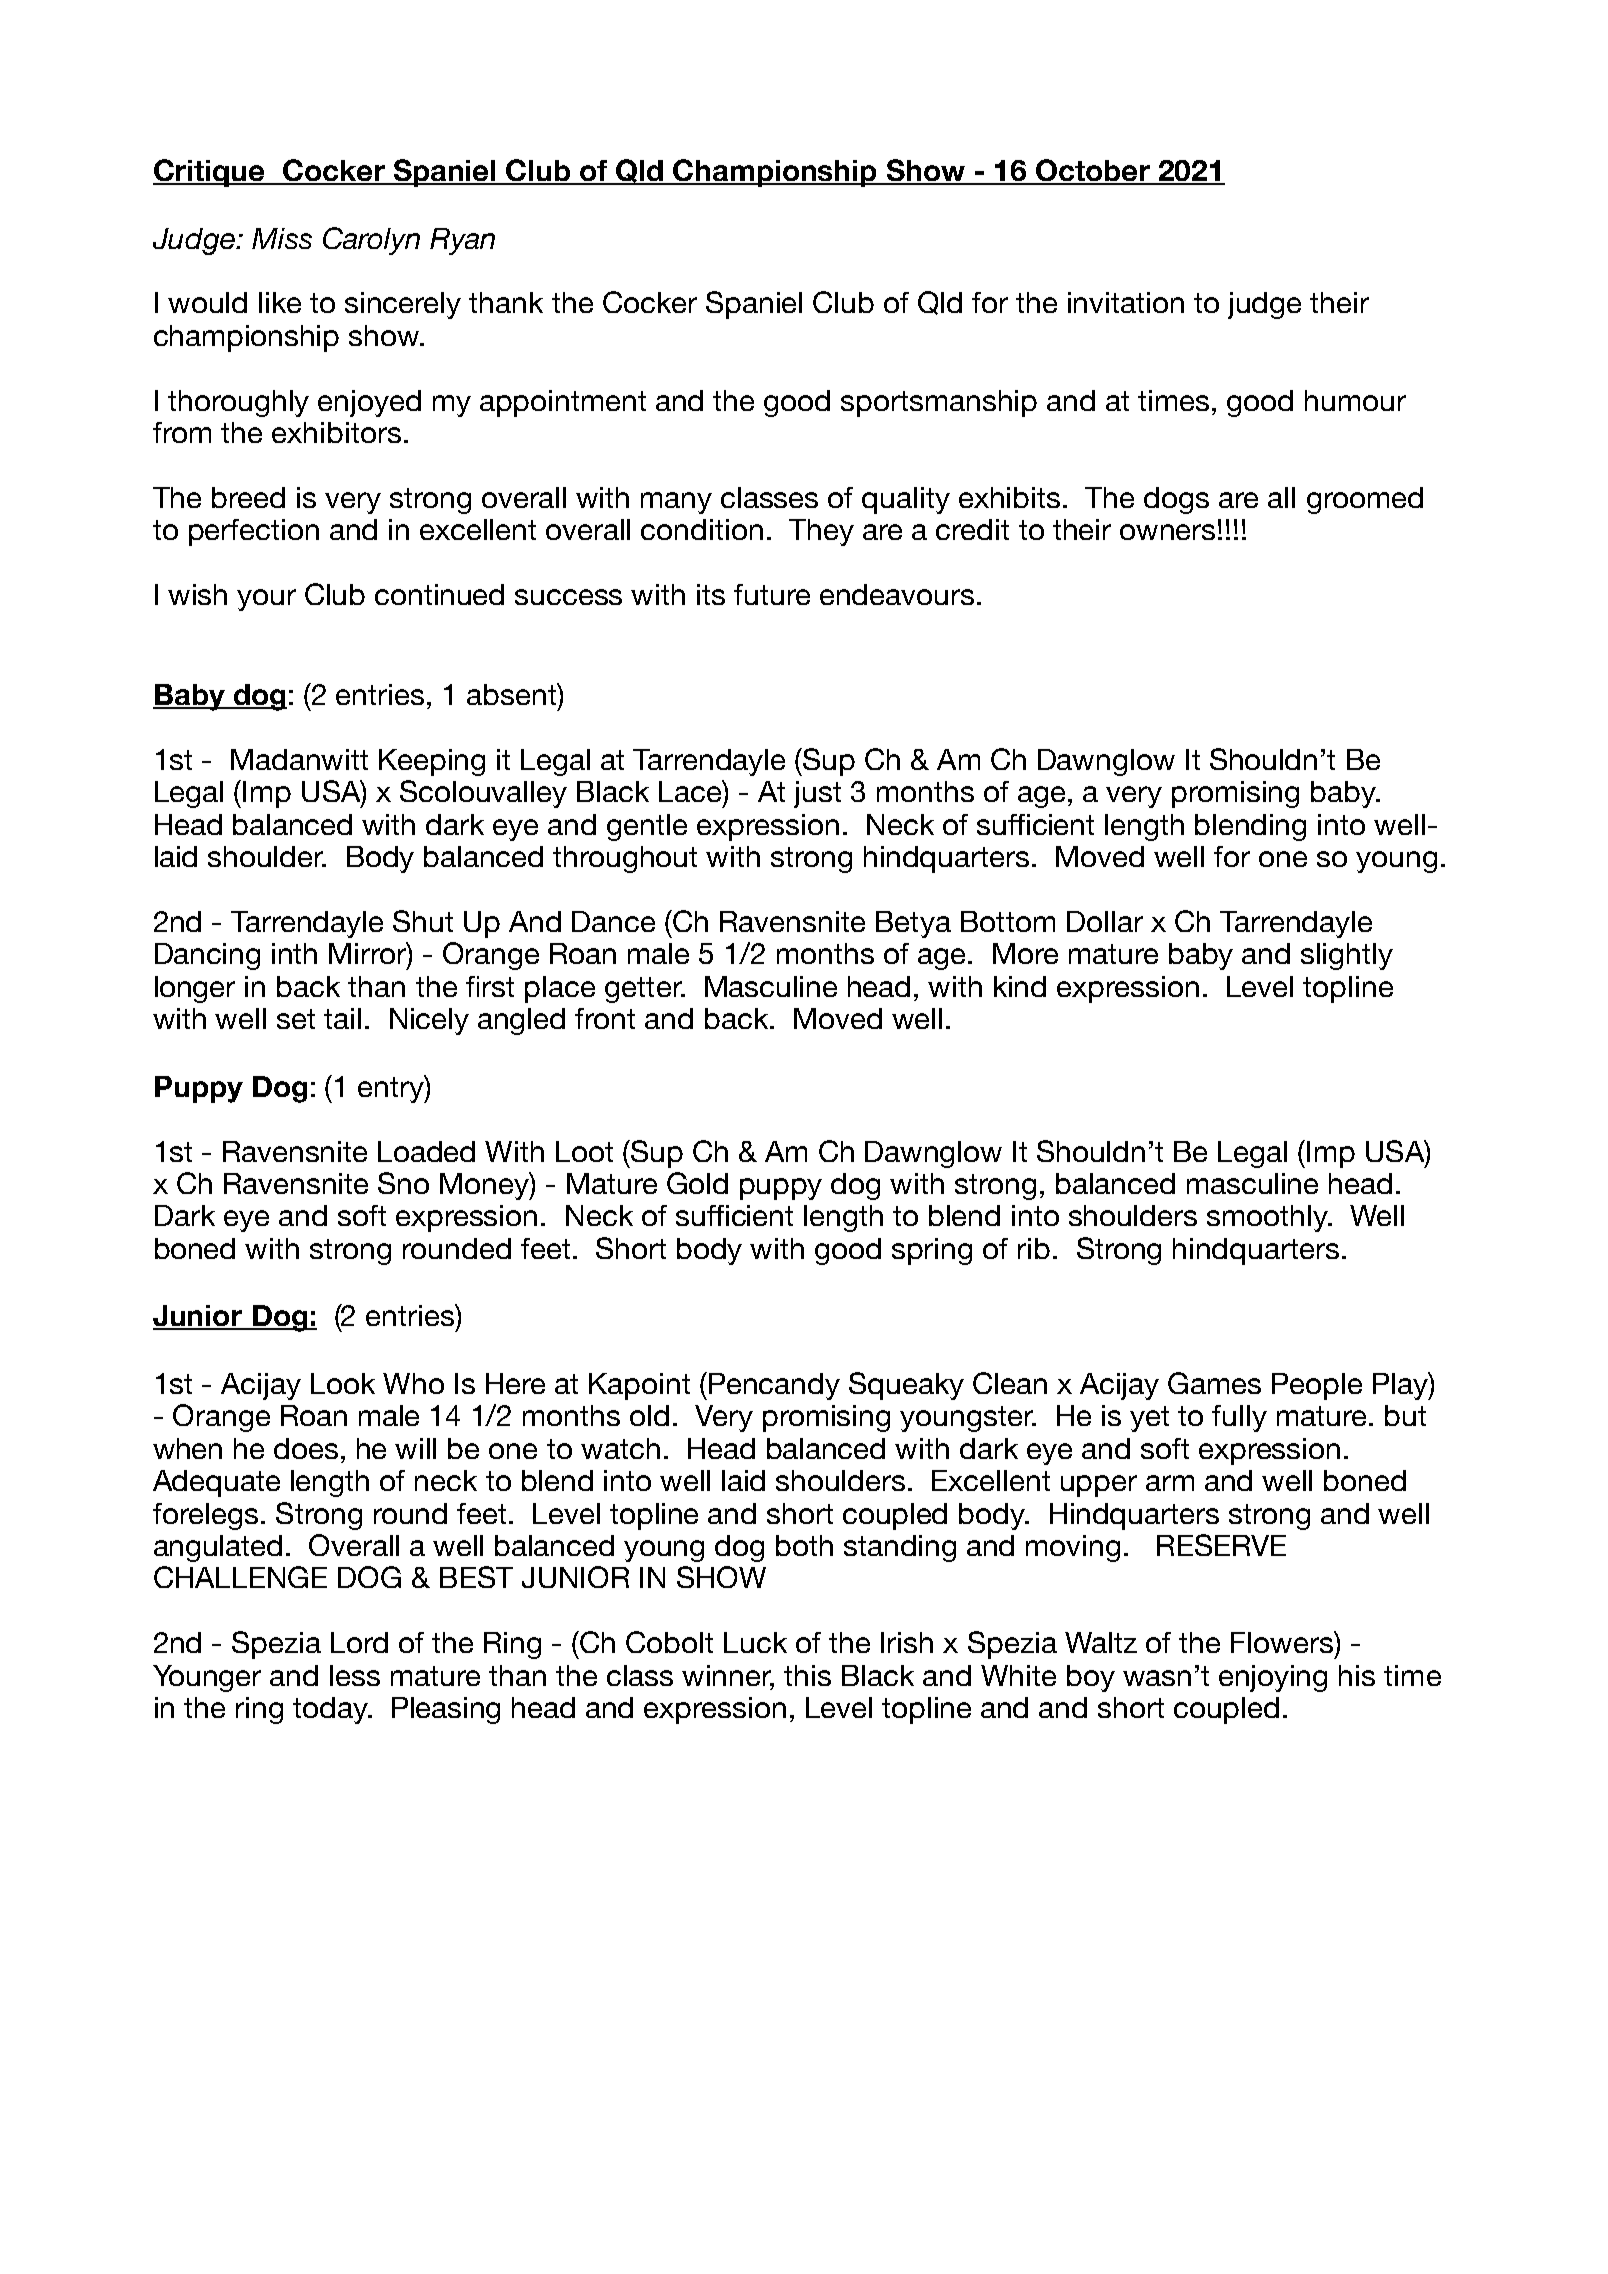 The image size is (1608, 2274). Describe the element at coordinates (772, 594) in the screenshot. I see `future` at that location.
